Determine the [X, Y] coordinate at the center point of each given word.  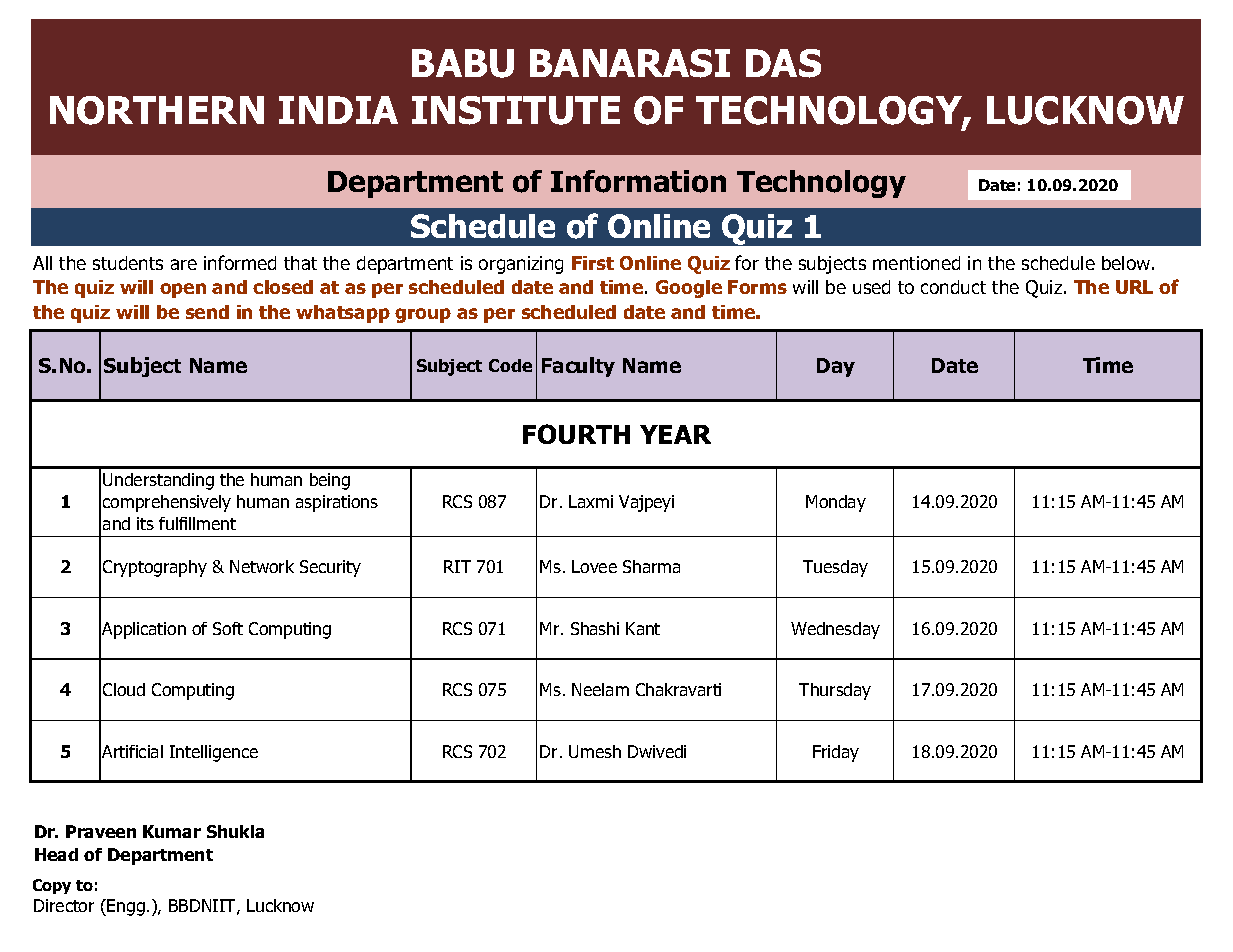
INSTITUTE [516, 110]
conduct [953, 287]
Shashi [595, 628]
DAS [783, 63]
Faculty [578, 367]
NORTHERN [157, 110]
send [207, 312]
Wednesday [835, 630]
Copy [52, 886]
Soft [228, 628]
